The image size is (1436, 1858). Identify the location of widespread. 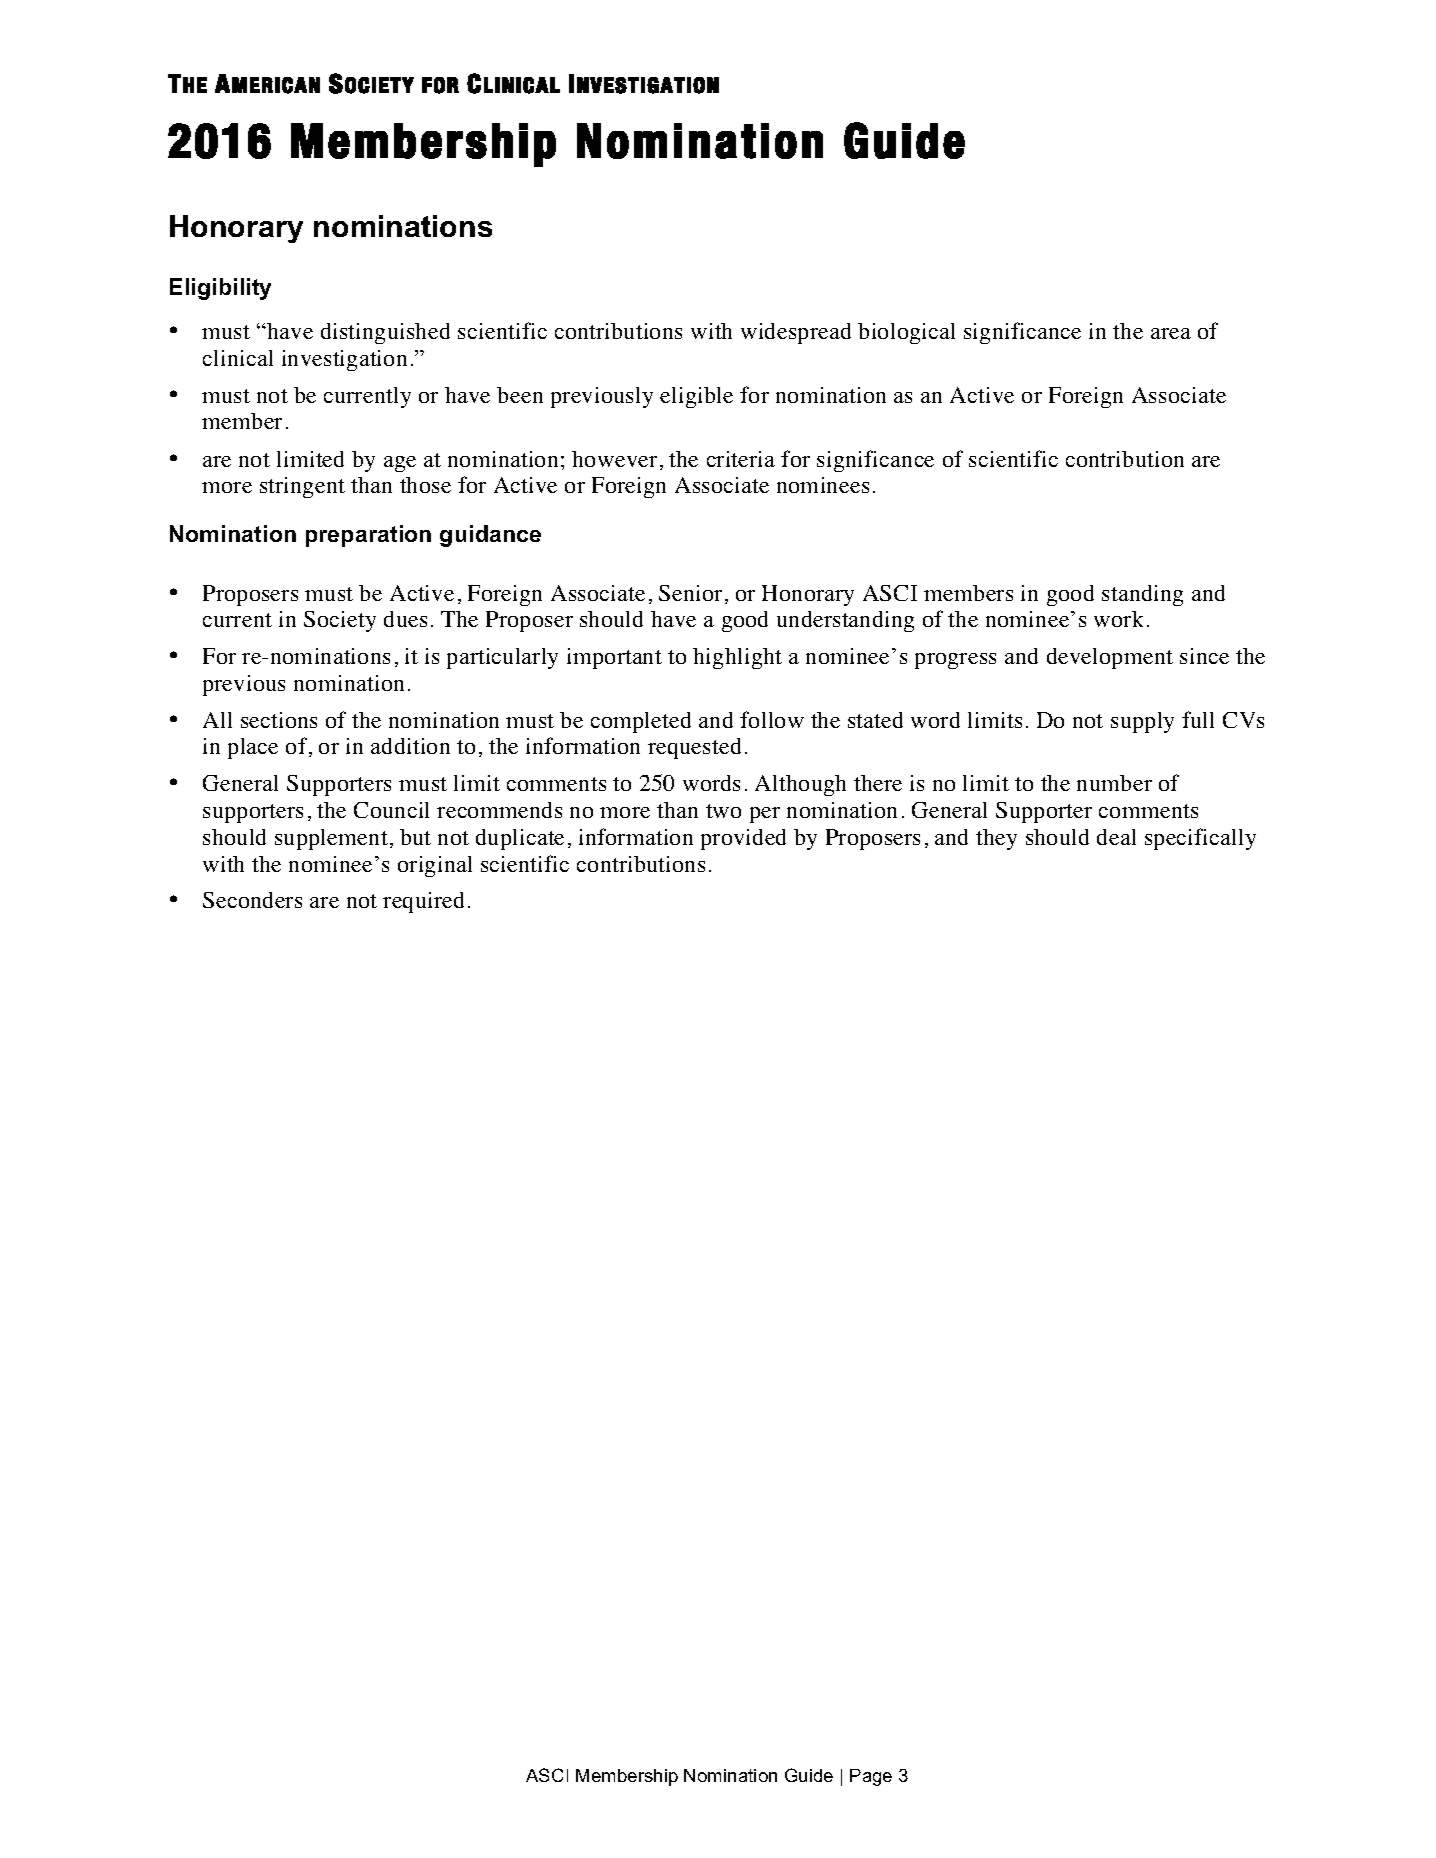
(796, 333).
